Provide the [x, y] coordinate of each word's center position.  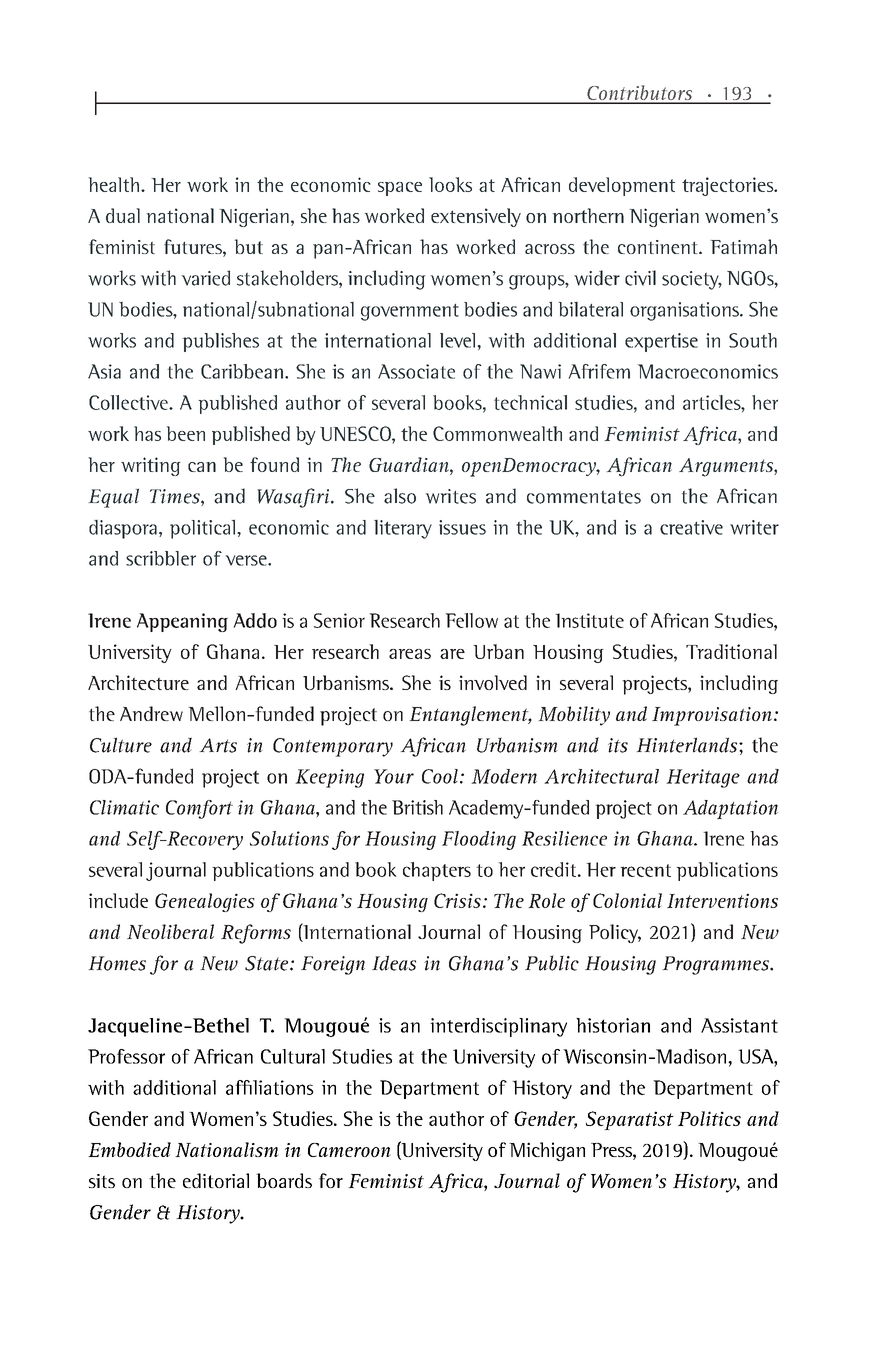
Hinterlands [686, 745]
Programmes [716, 965]
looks [450, 184]
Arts [218, 745]
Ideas [394, 963]
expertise [661, 342]
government [410, 312]
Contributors [640, 94]
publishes [221, 342]
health [114, 184]
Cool [440, 776]
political [202, 529]
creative [691, 527]
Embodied [129, 1149]
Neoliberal [170, 931]
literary [403, 529]
